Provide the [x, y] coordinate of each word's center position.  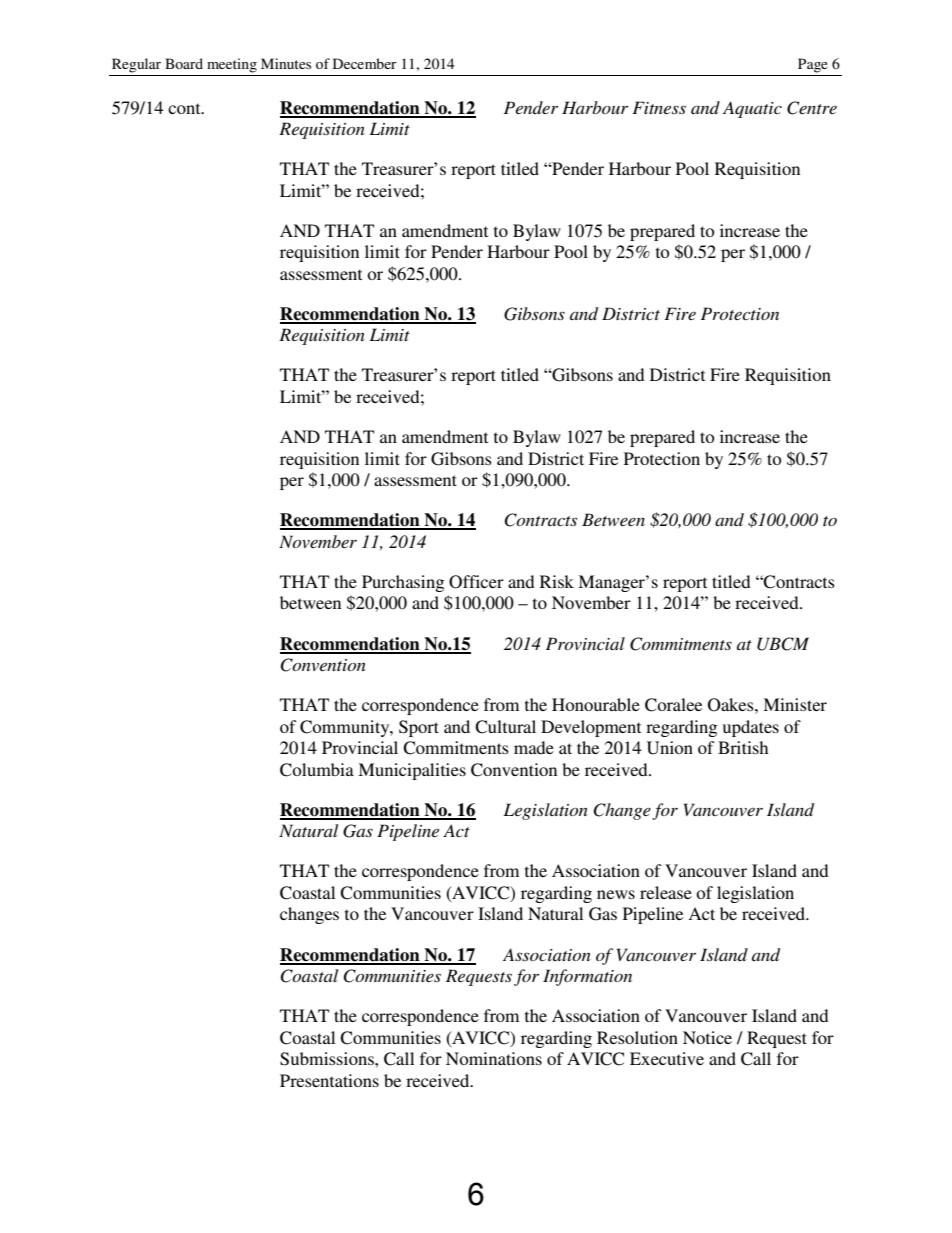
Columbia [317, 770]
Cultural [505, 727]
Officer [476, 582]
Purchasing [403, 583]
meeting [232, 65]
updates [751, 728]
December [365, 63]
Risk [557, 581]
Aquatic [752, 109]
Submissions [328, 1059]
